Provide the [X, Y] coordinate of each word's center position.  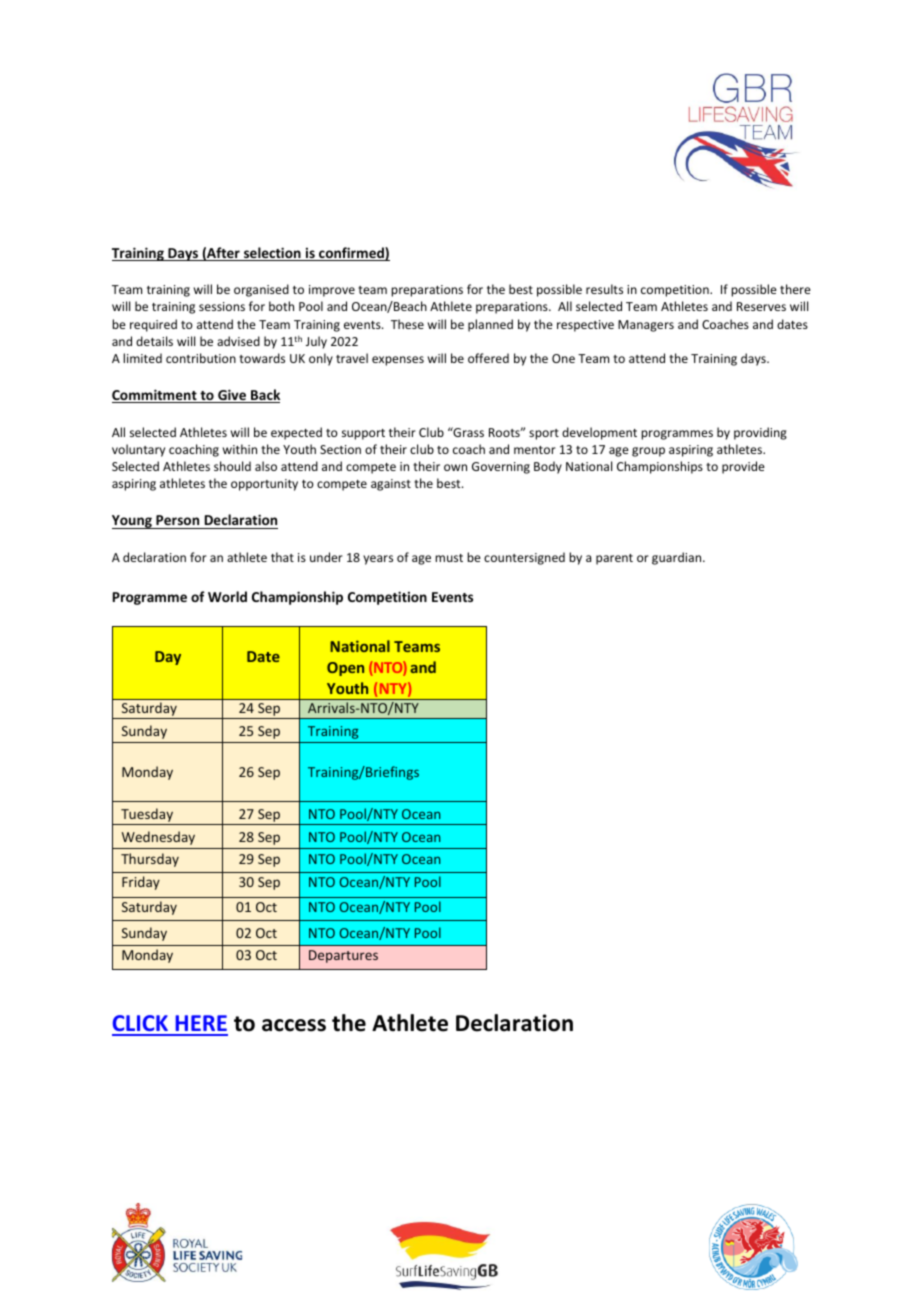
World [227, 596]
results [604, 289]
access [294, 1025]
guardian [678, 558]
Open [345, 669]
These [407, 324]
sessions [222, 306]
